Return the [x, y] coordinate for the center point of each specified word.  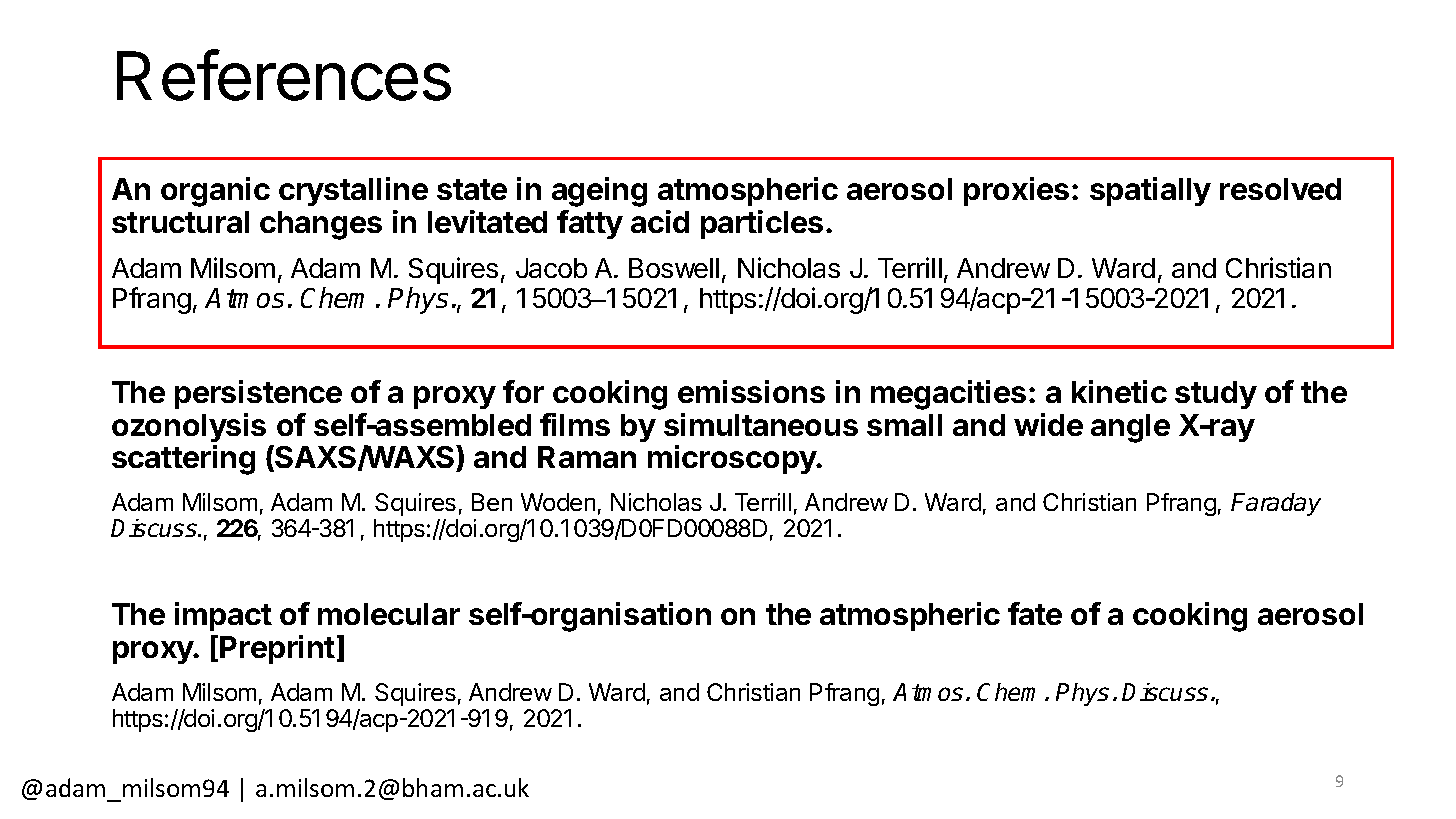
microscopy [733, 459]
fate [1035, 613]
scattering [183, 460]
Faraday [1276, 504]
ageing [599, 192]
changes [321, 225]
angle [1130, 428]
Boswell [674, 268]
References [284, 75]
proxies [1016, 191]
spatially [1150, 191]
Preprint [277, 649]
